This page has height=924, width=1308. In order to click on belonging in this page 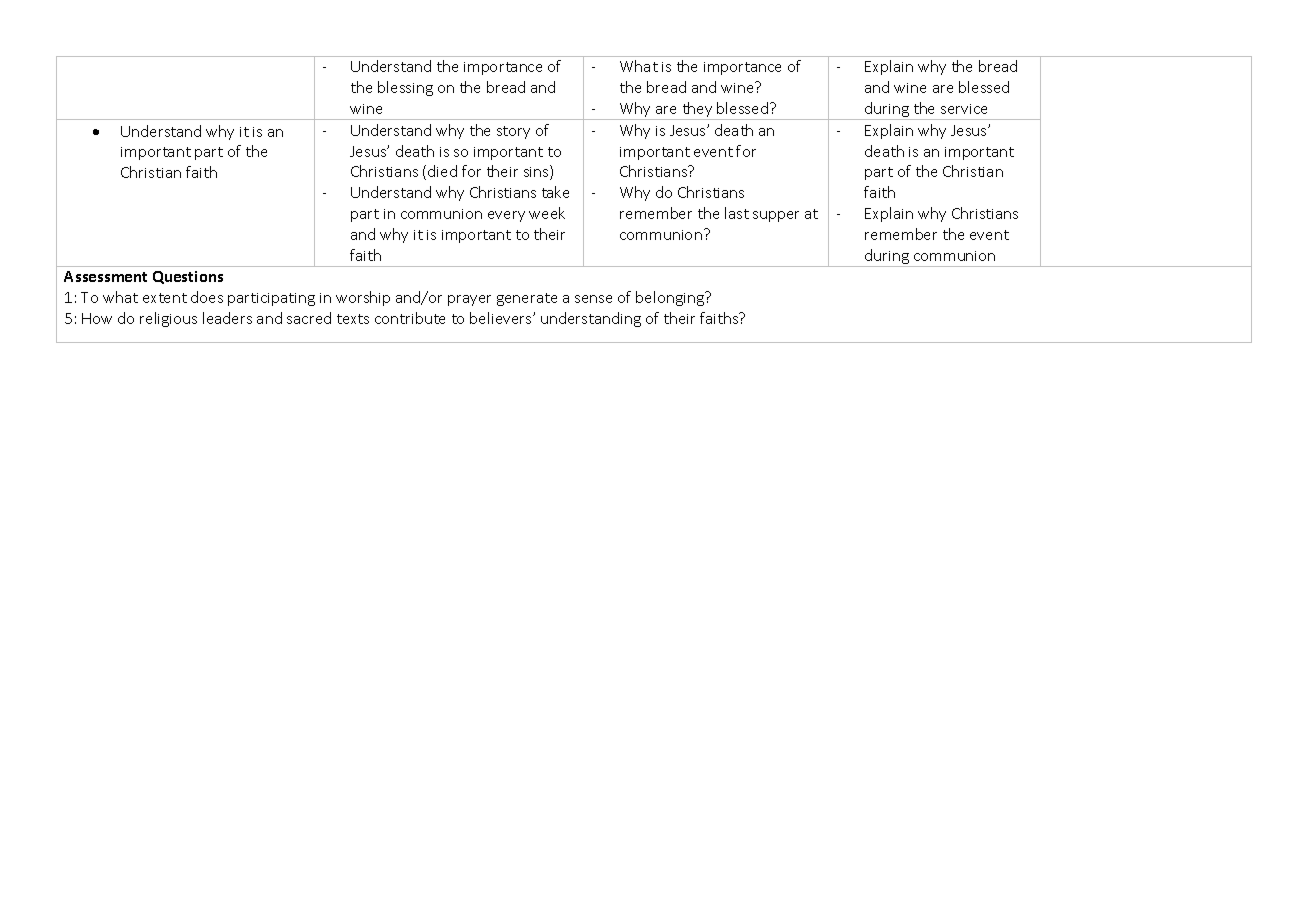, I will do `click(671, 298)`.
